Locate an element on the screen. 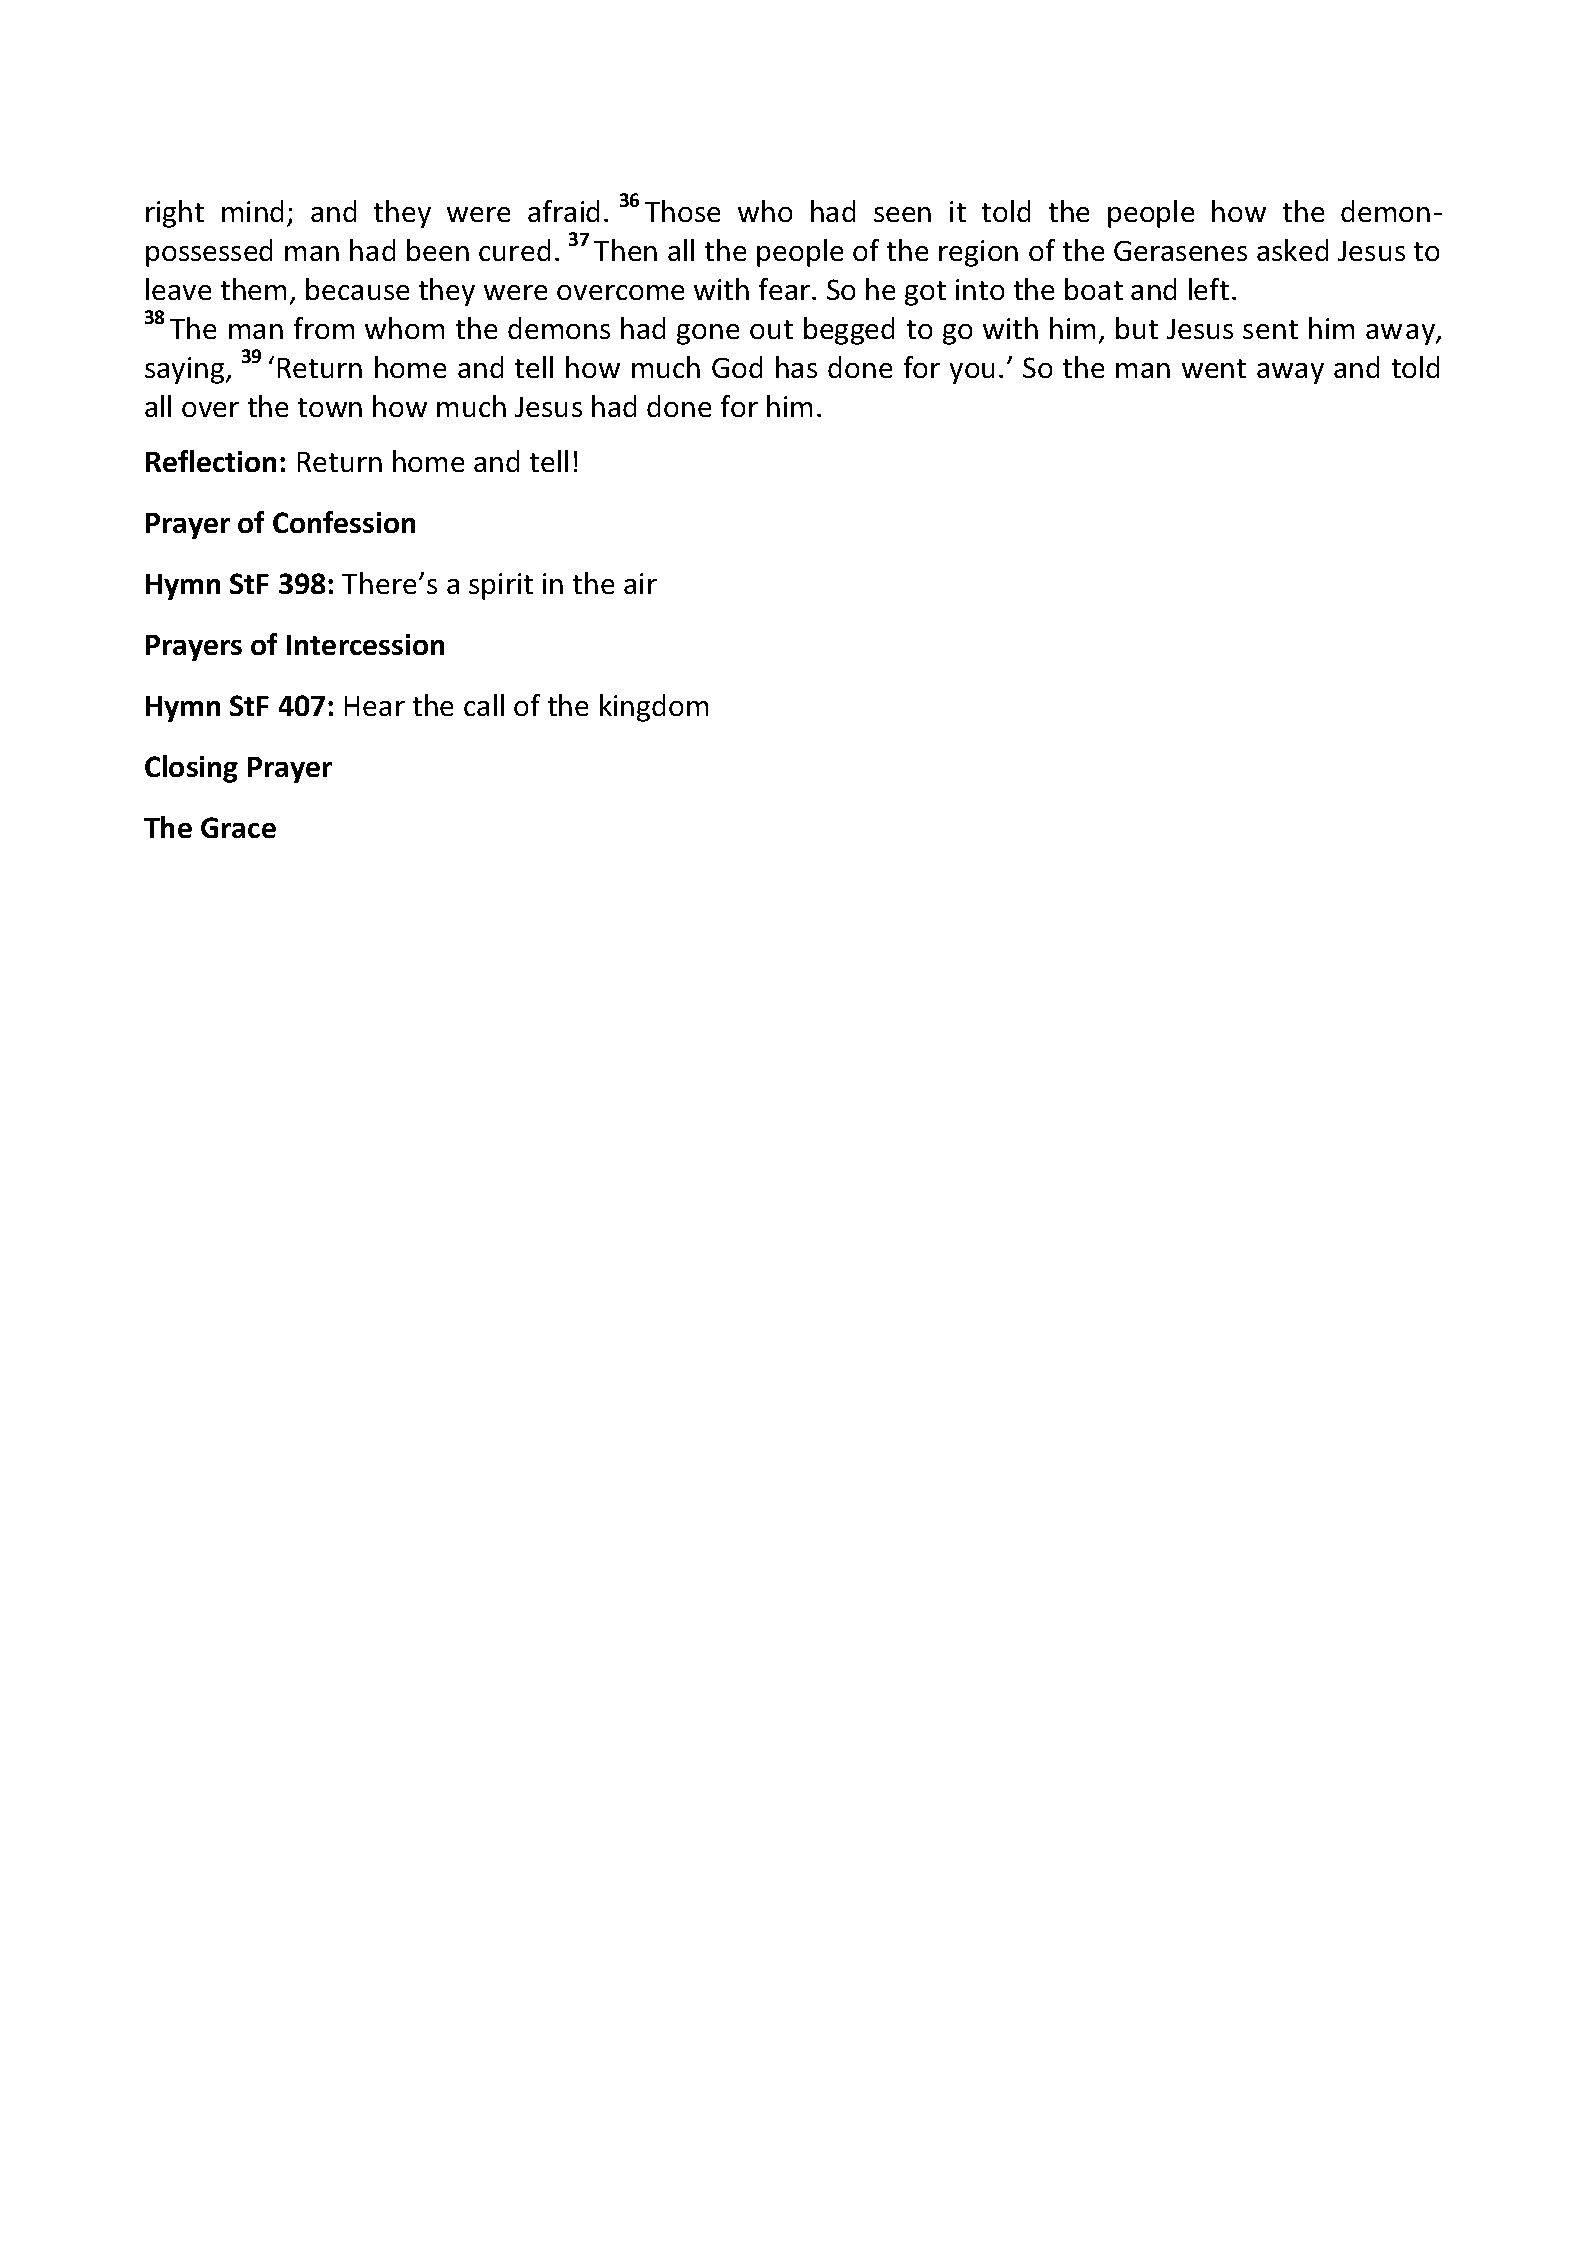 The width and height of the screenshot is (1587, 2244). town is located at coordinates (330, 407).
